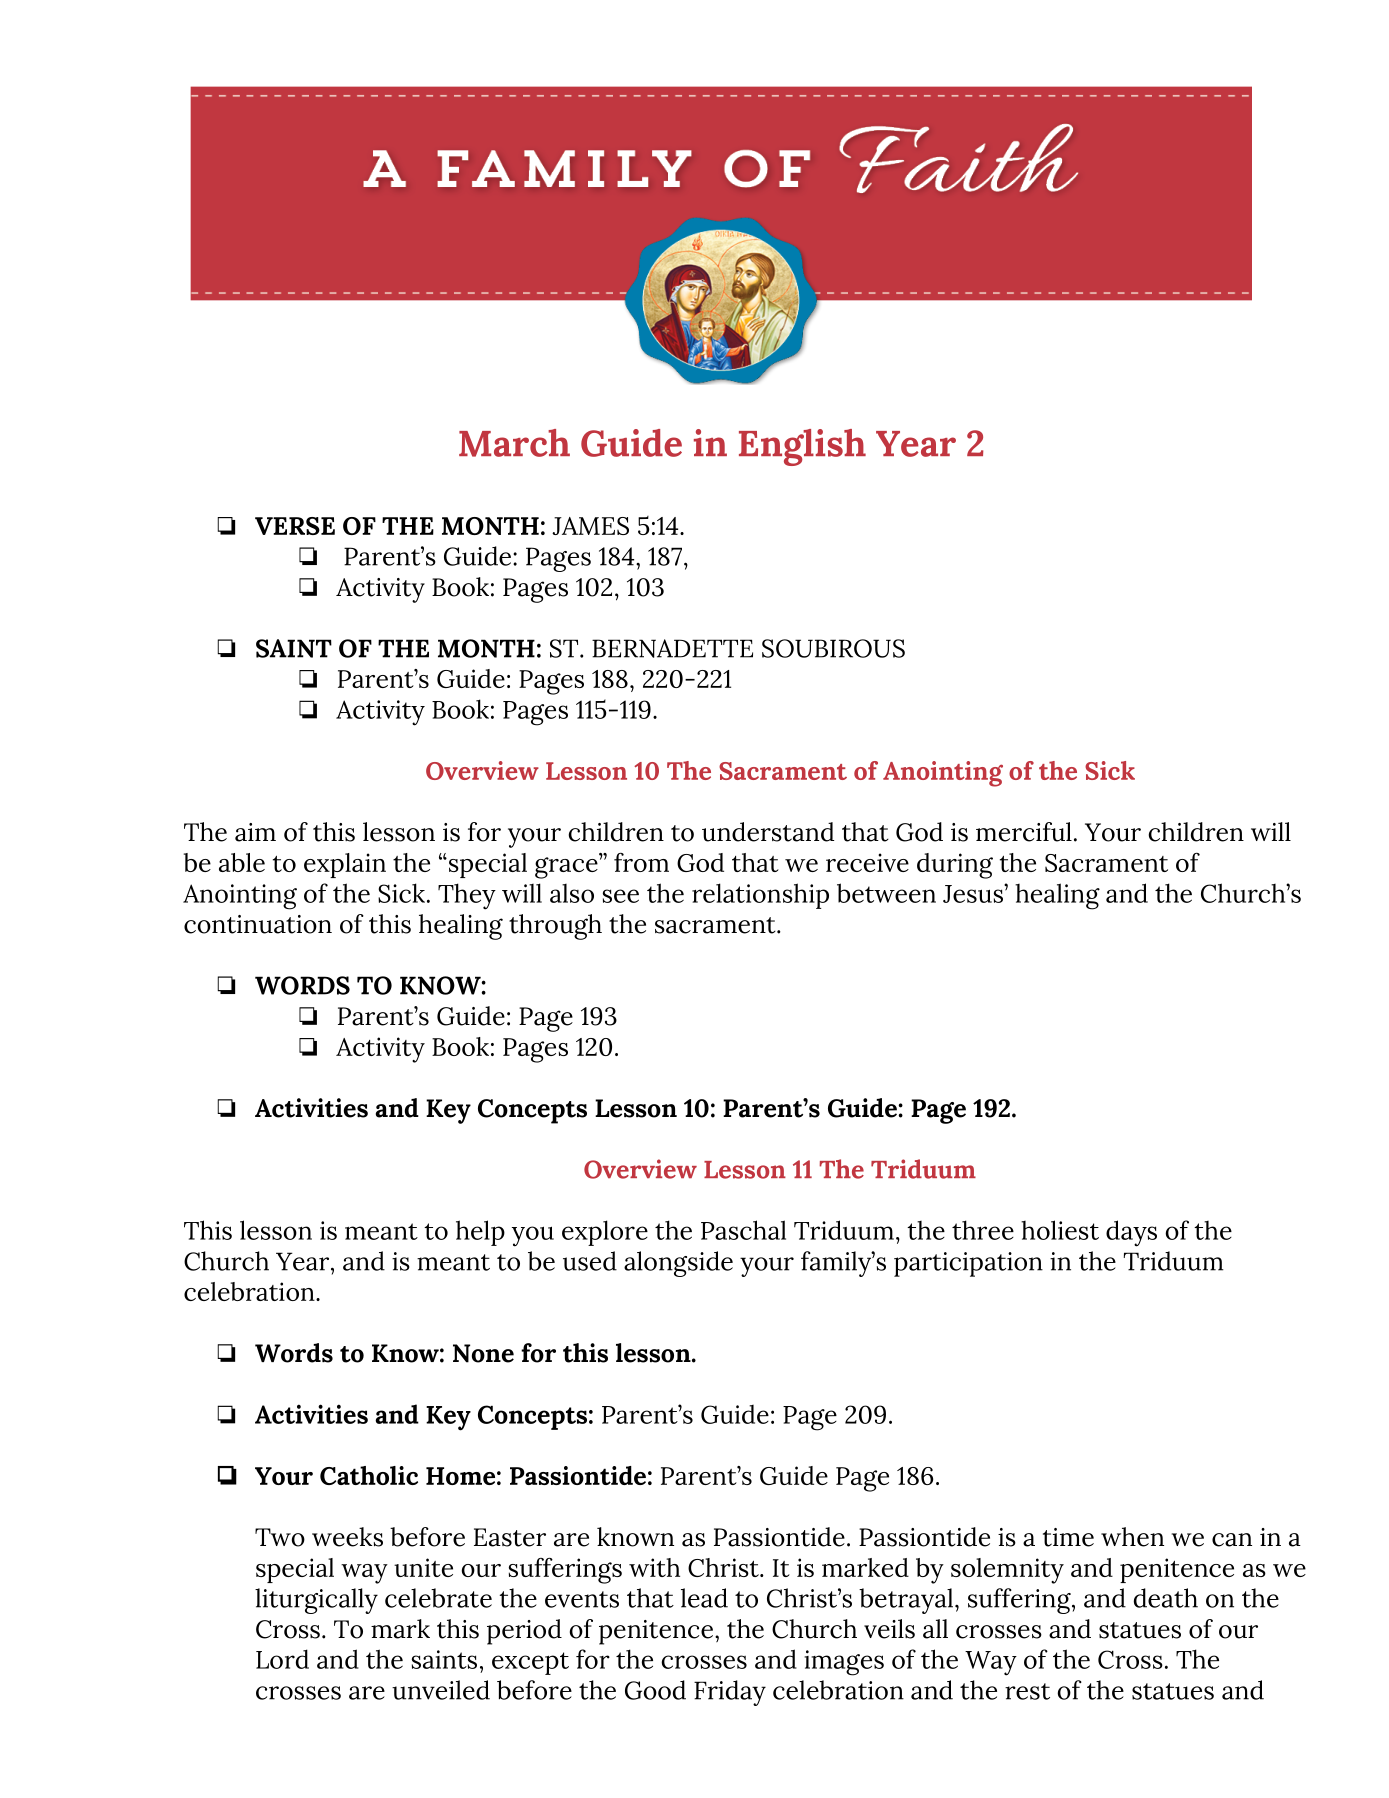 Image resolution: width=1389 pixels, height=1798 pixels. I want to click on Paschal, so click(743, 1230).
